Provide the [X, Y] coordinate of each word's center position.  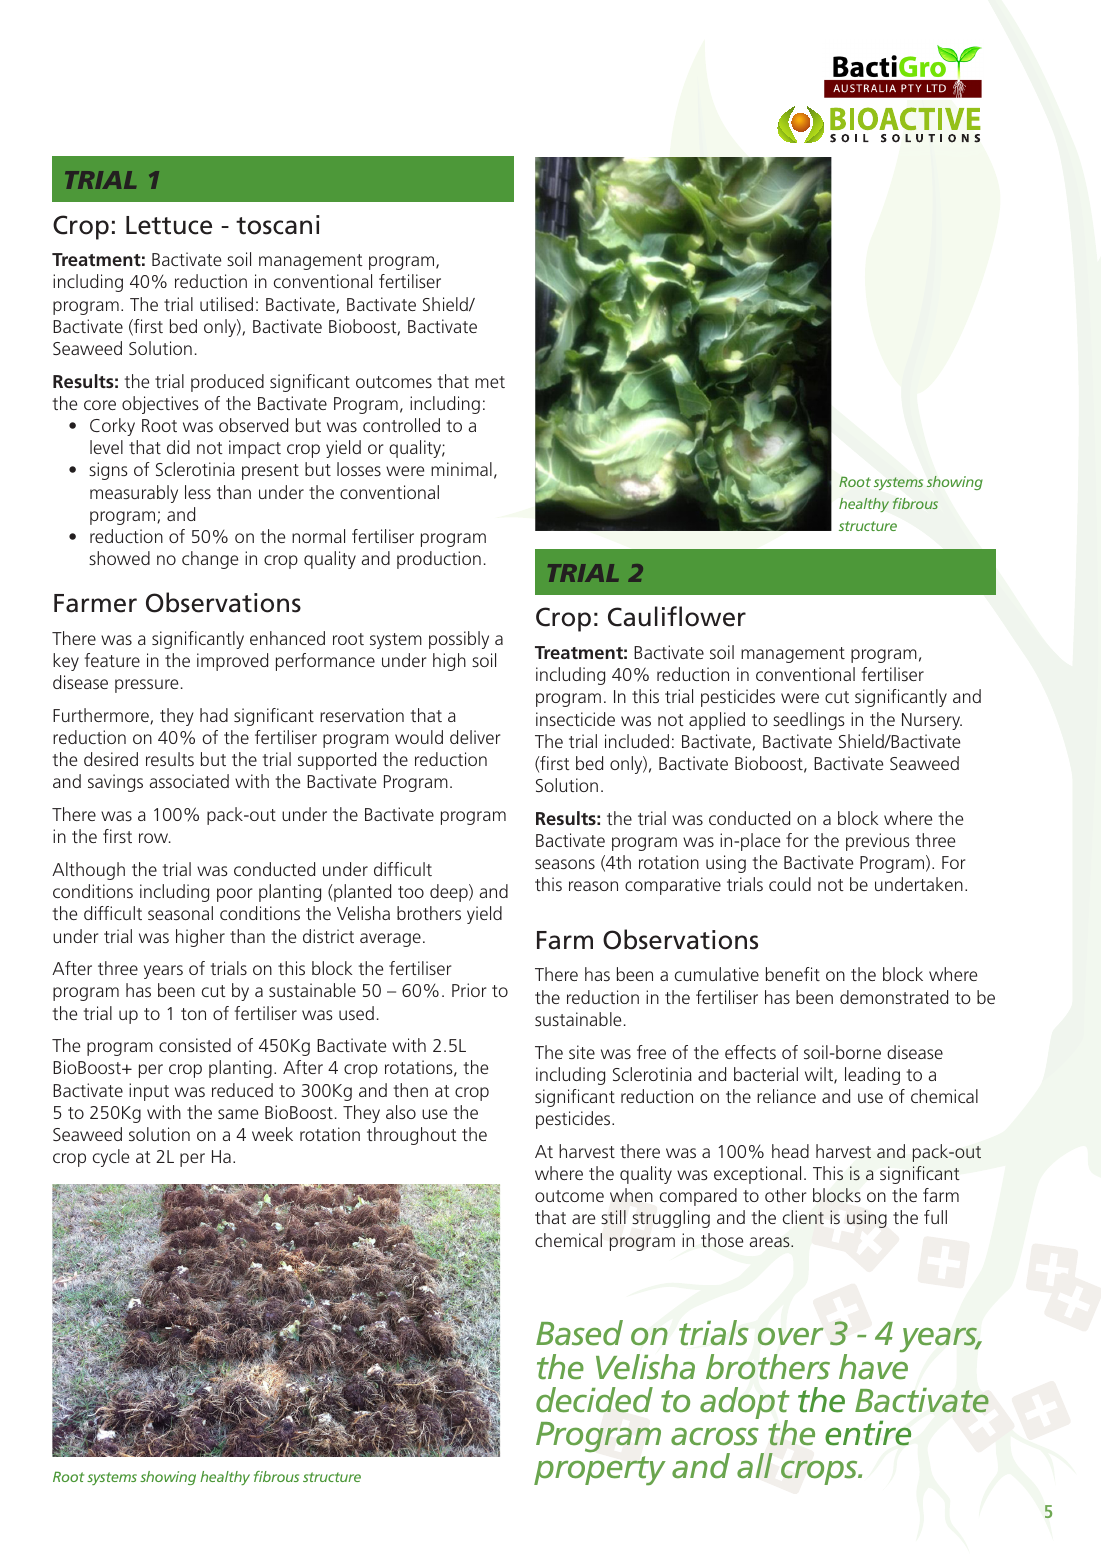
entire [868, 1433]
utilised [226, 304]
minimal [461, 469]
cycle [111, 1158]
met [490, 382]
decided [594, 1400]
